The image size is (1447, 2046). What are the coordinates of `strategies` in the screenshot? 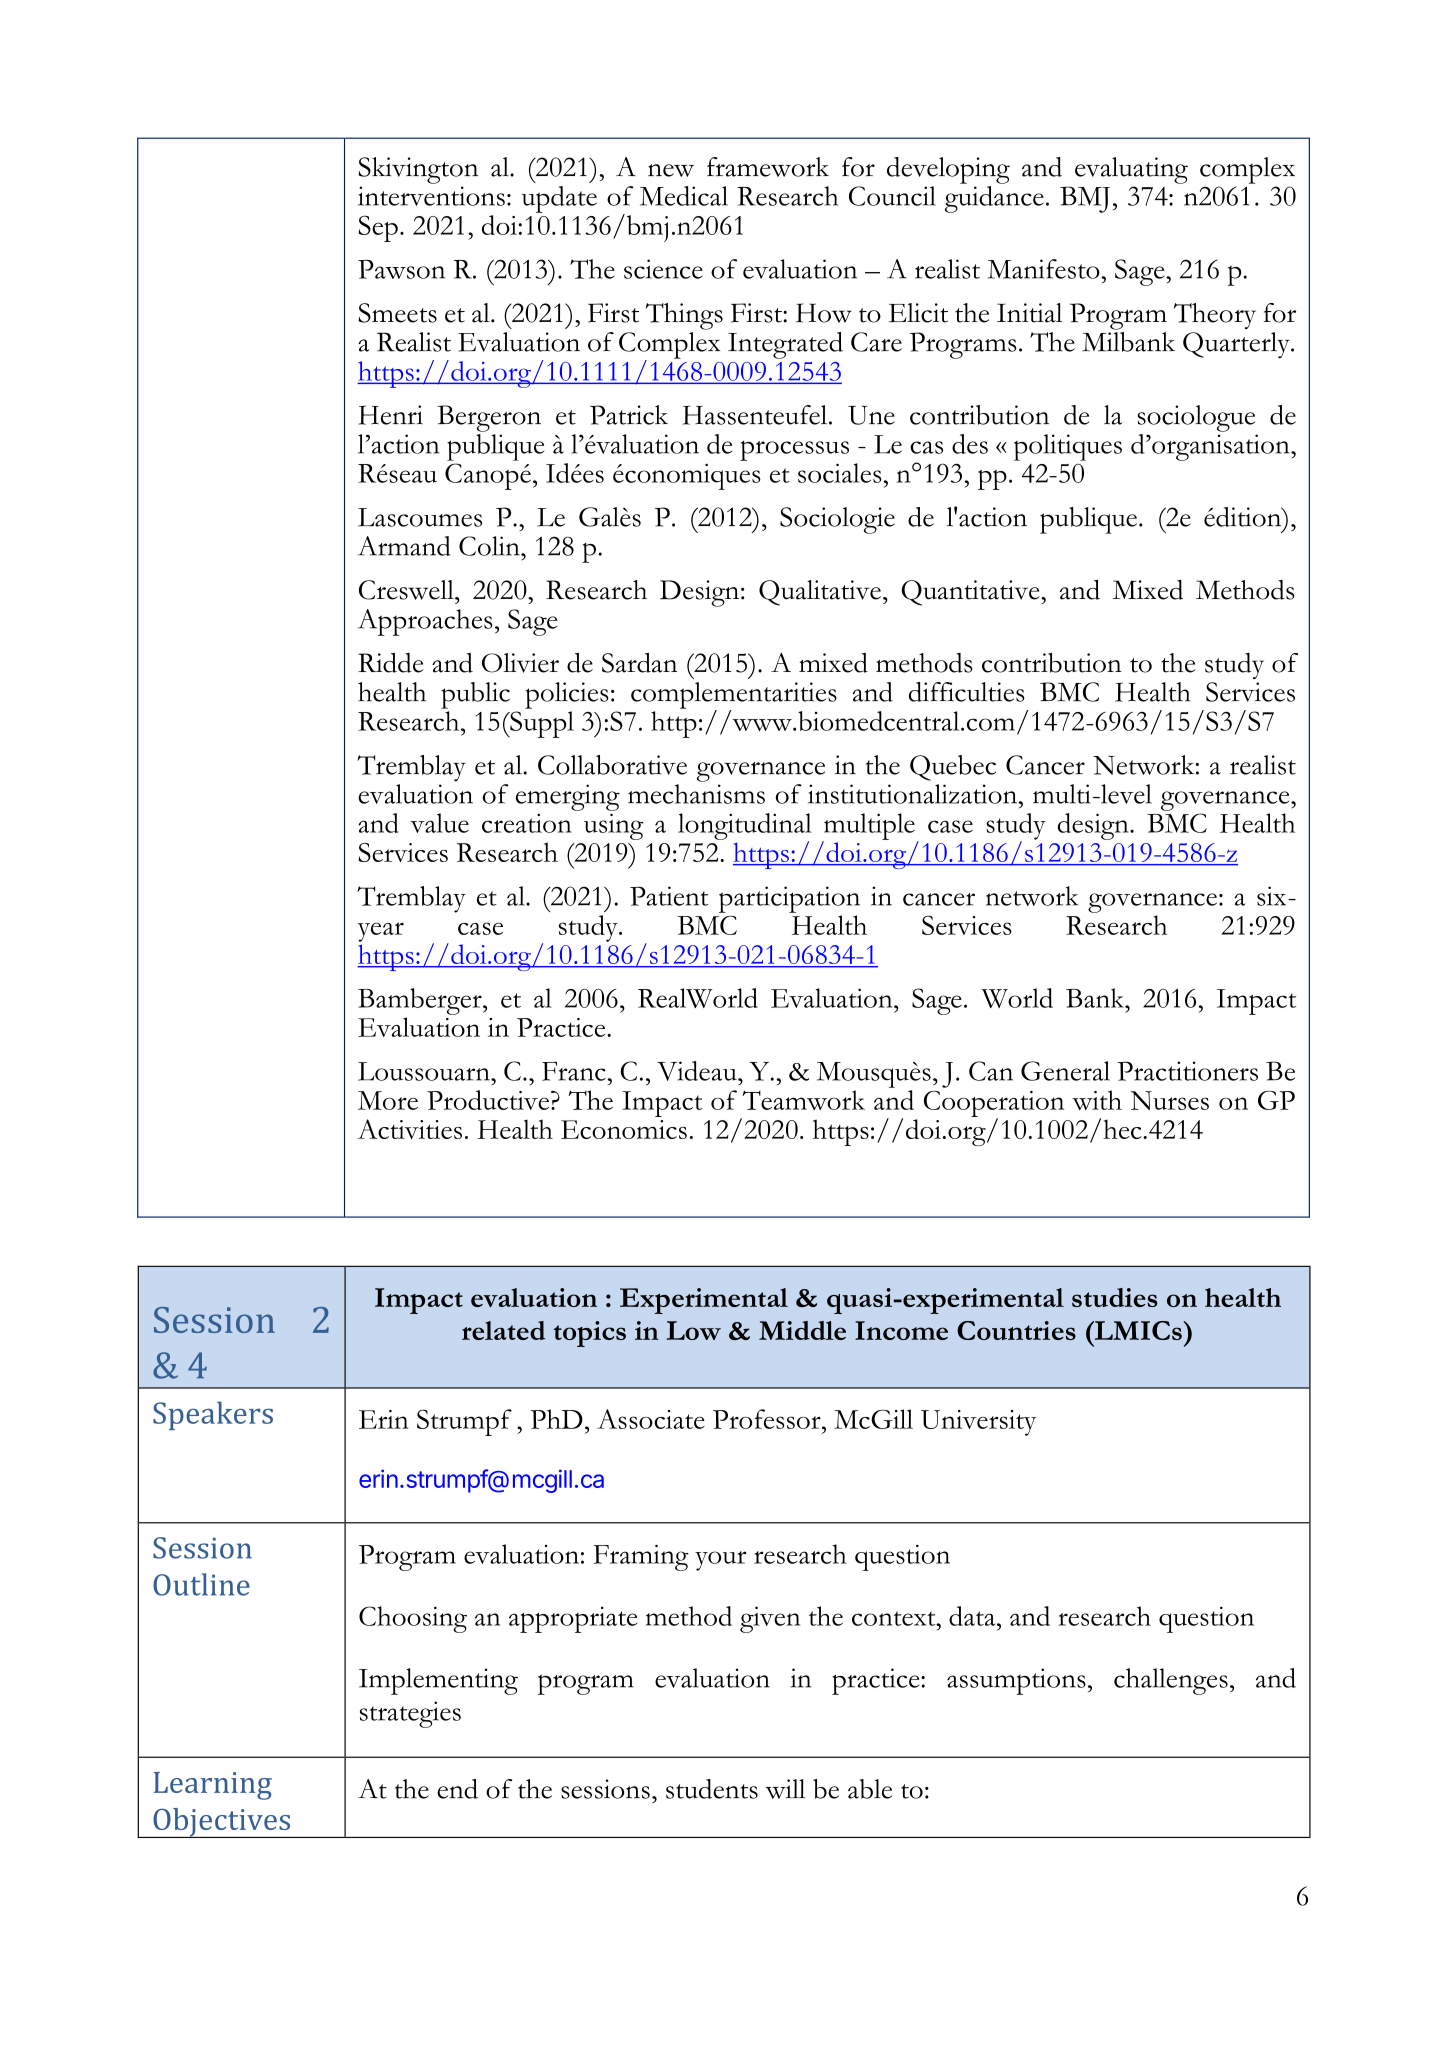 It's located at (410, 1714).
